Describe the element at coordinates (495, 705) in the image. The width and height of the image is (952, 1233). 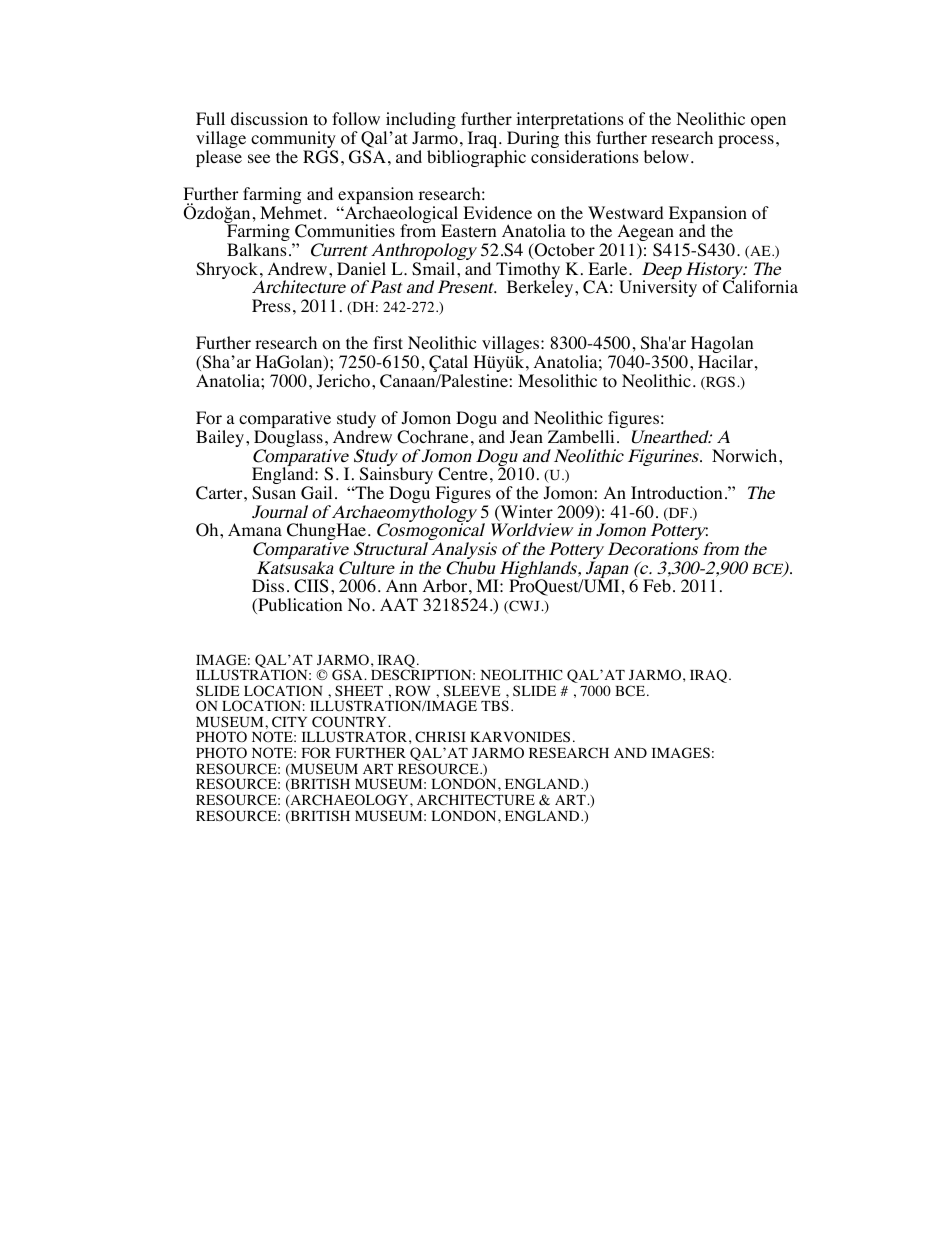
I see `TBS` at that location.
